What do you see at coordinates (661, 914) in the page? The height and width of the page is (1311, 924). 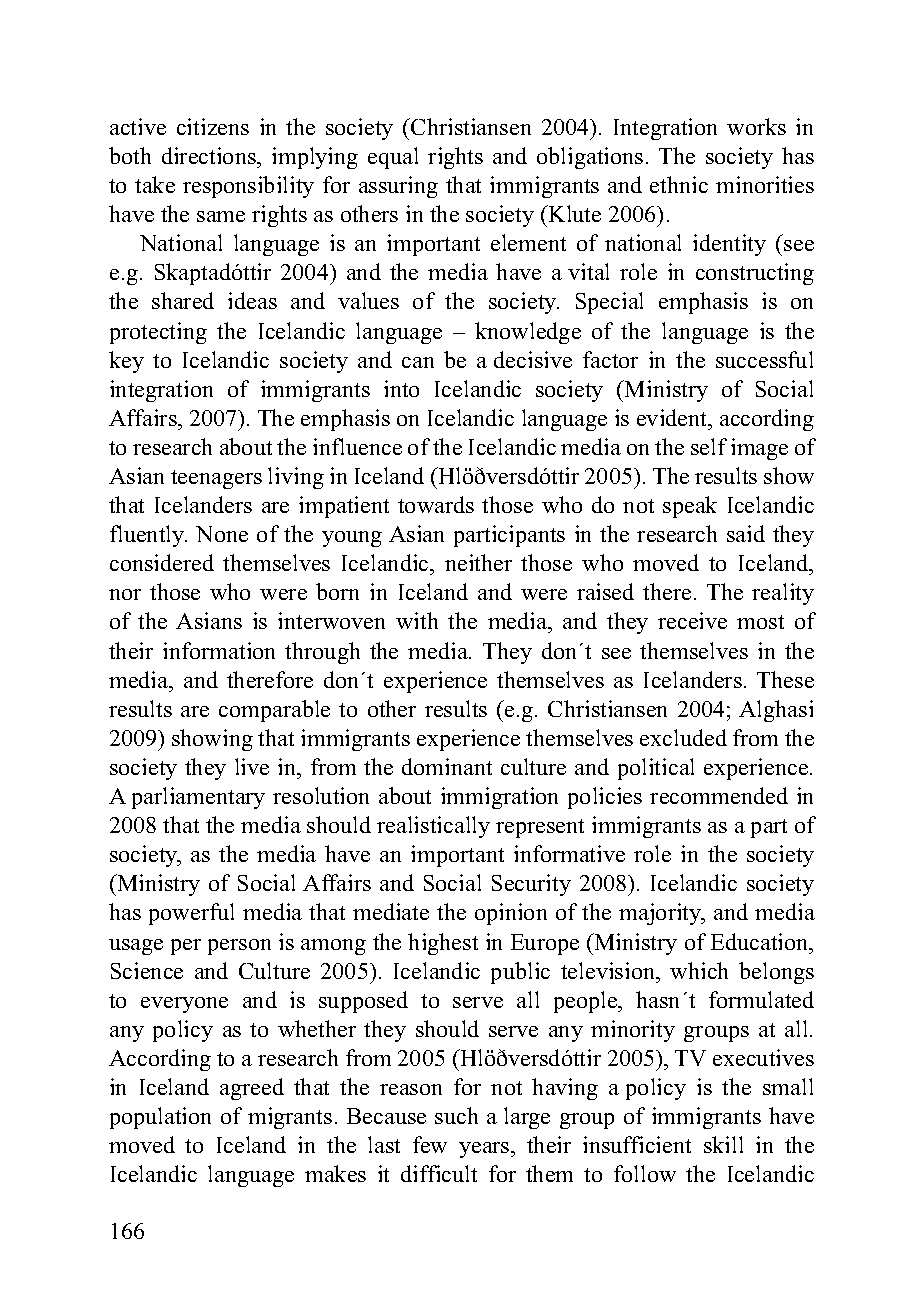 I see `majority` at bounding box center [661, 914].
